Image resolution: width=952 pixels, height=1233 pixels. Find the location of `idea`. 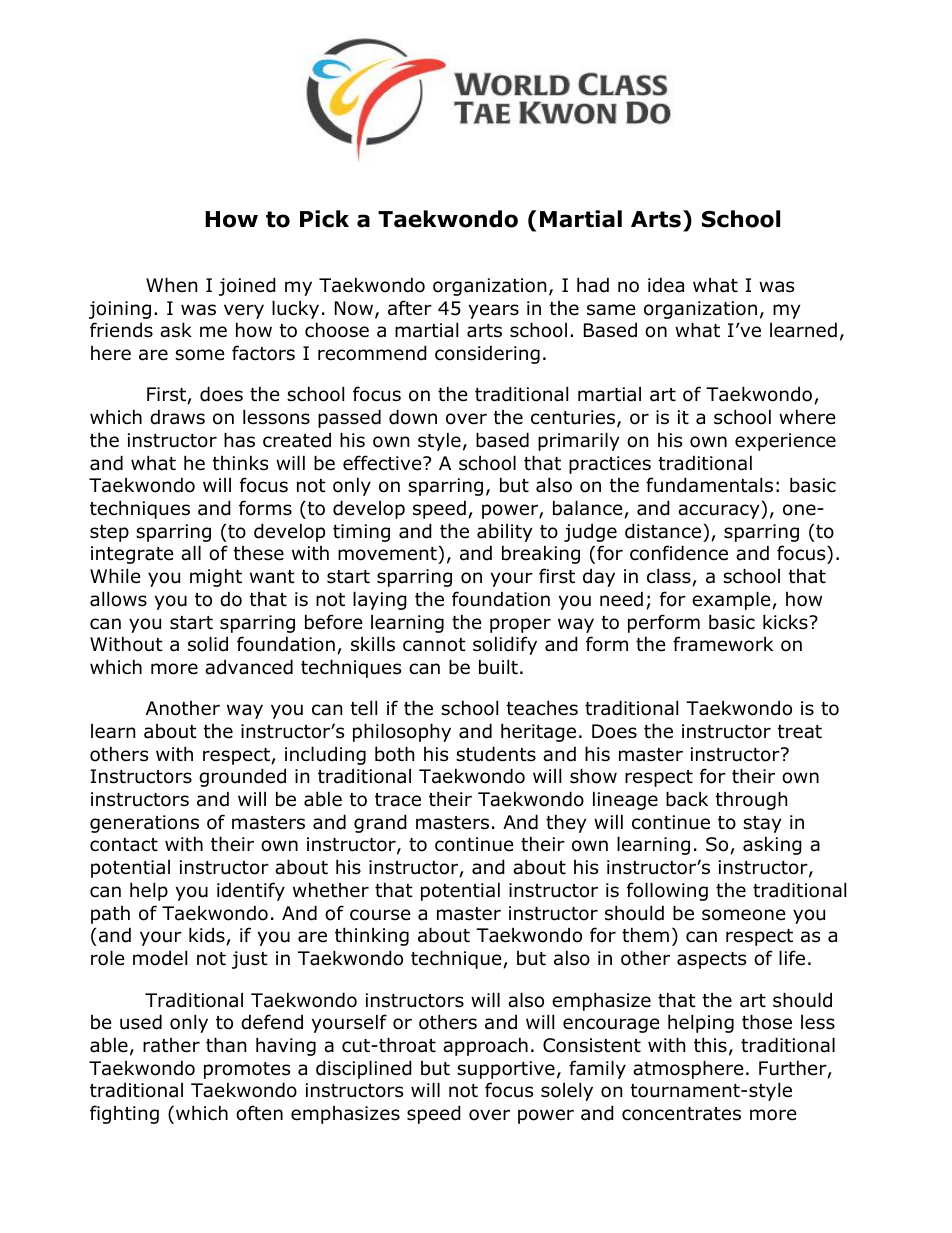

idea is located at coordinates (666, 285).
